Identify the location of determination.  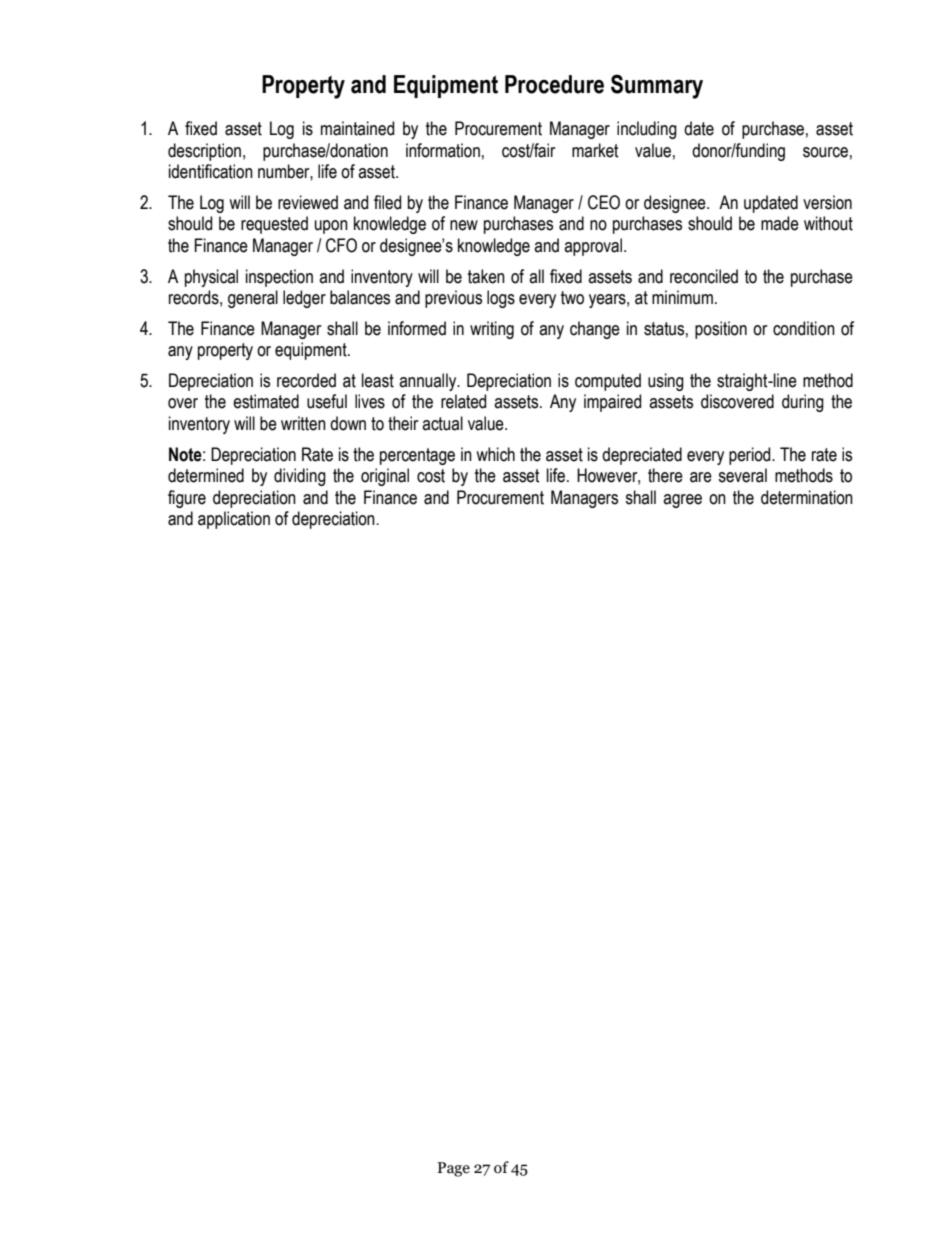
(807, 497).
